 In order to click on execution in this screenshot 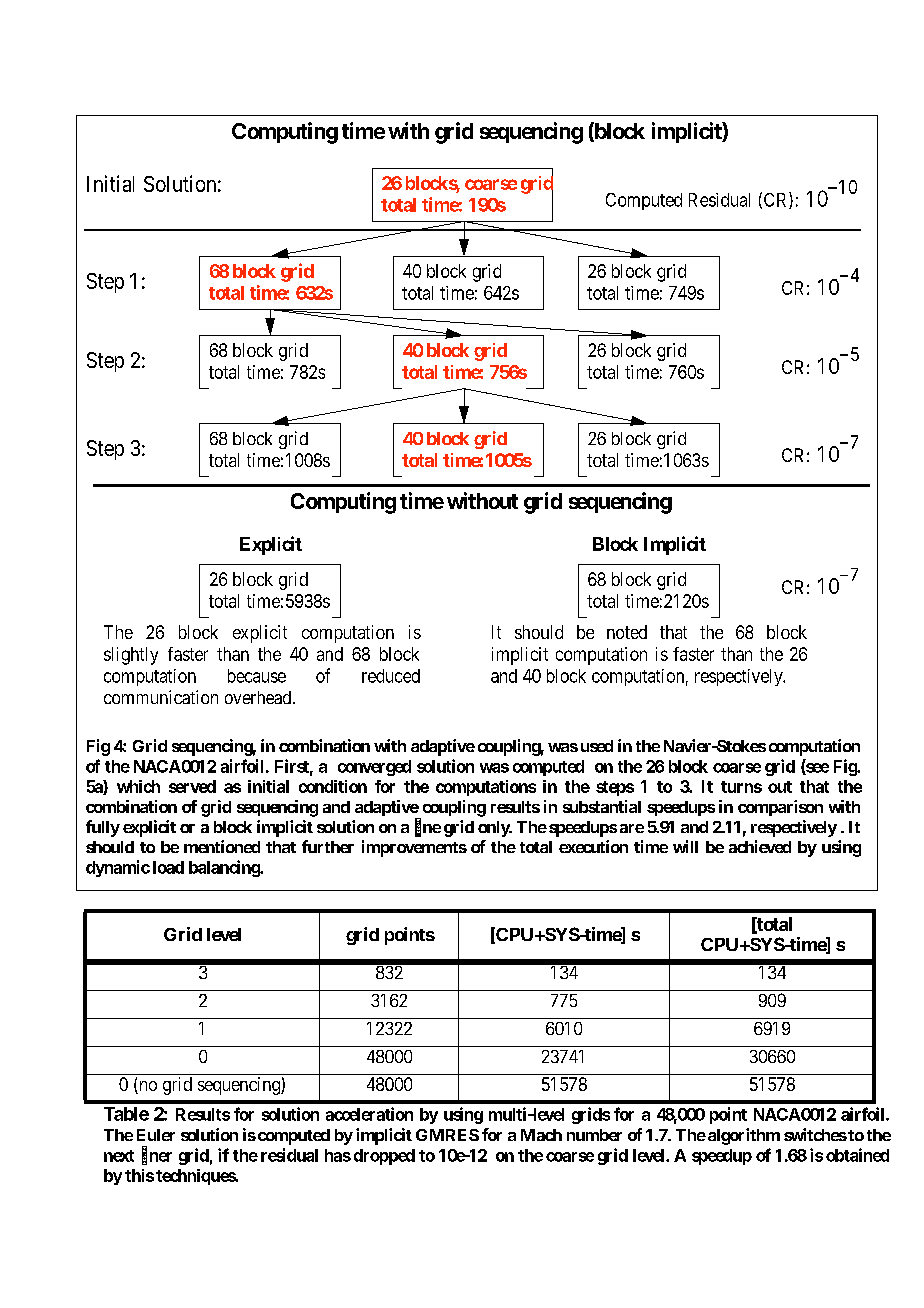, I will do `click(593, 846)`.
